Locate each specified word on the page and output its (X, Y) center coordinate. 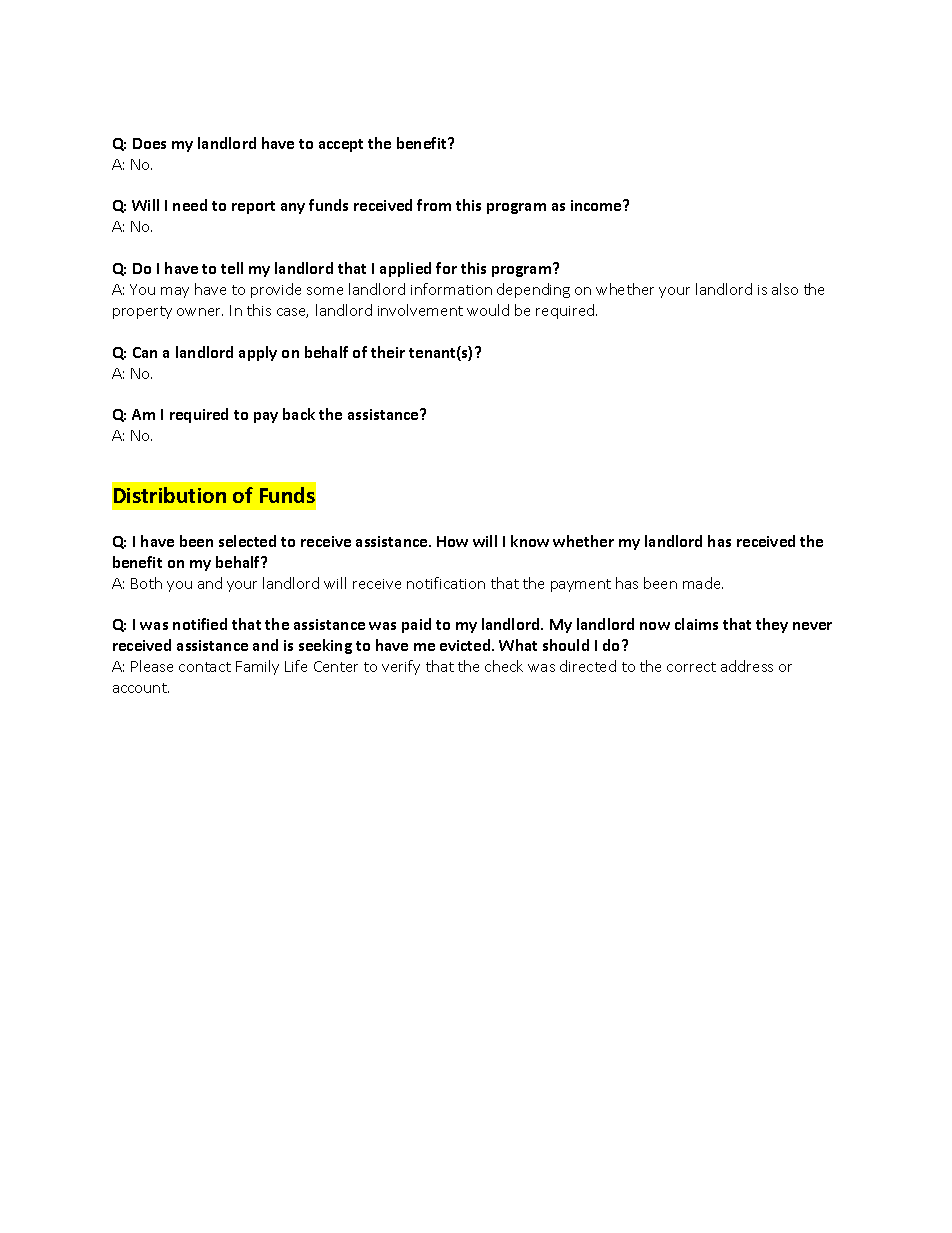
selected (247, 541)
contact (205, 667)
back (299, 414)
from (434, 205)
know (530, 541)
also (785, 289)
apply (258, 353)
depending (533, 290)
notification (446, 583)
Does (149, 143)
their (388, 352)
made (703, 583)
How (452, 541)
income (597, 205)
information (451, 289)
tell (232, 268)
